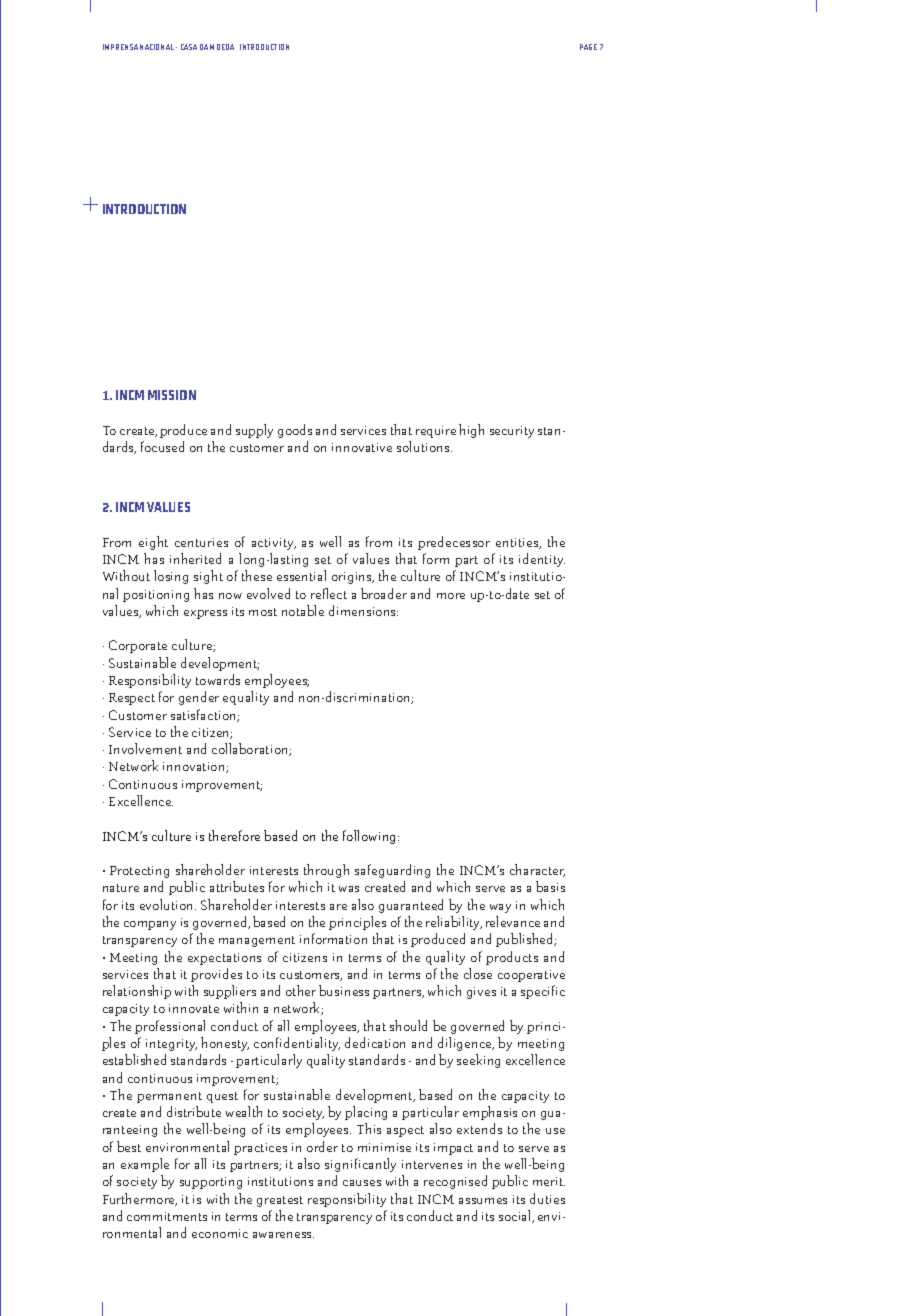 Image resolution: width=907 pixels, height=1316 pixels. I want to click on Page, so click(588, 47).
